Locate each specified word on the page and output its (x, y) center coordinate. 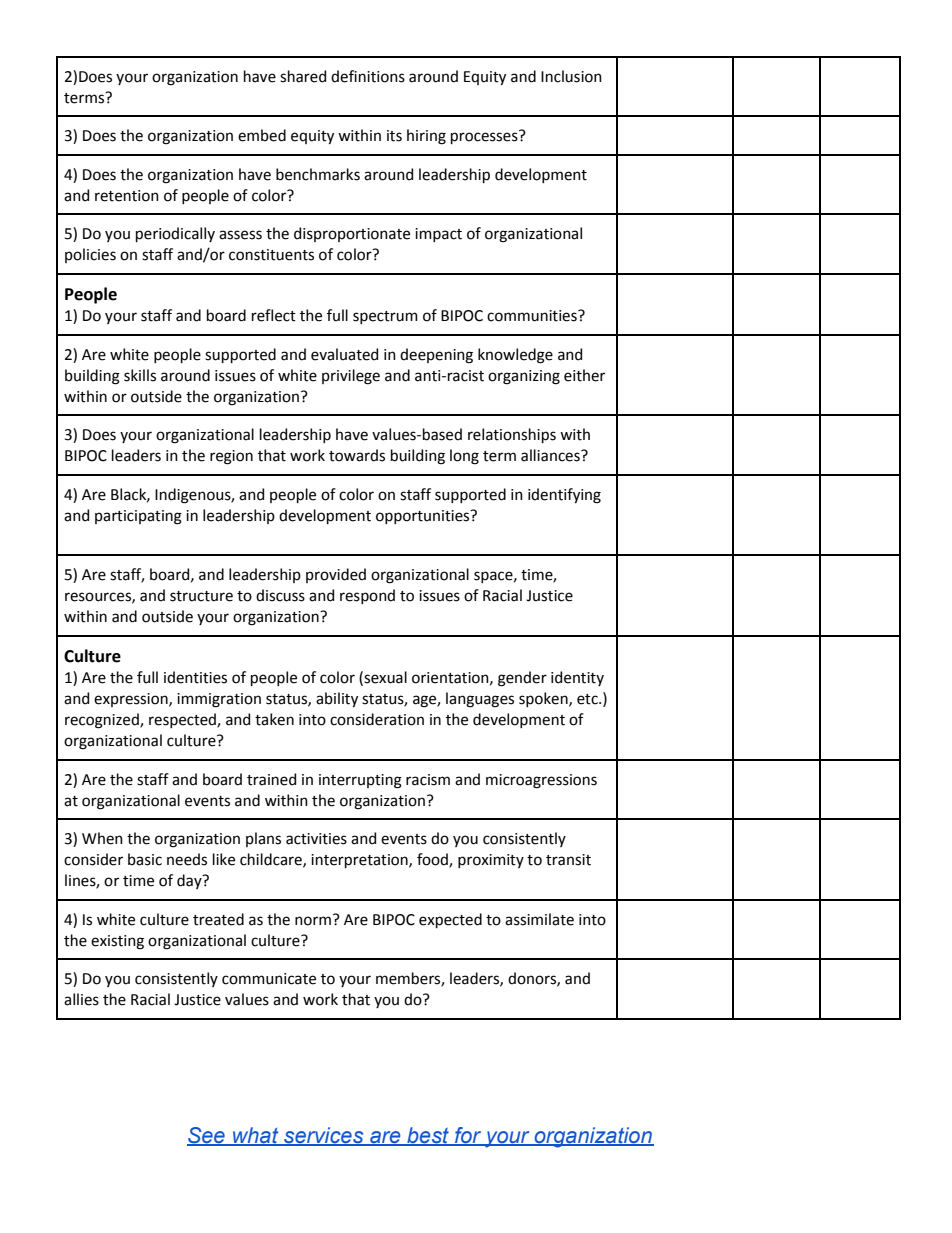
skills (140, 375)
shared (303, 76)
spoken (544, 699)
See (207, 1136)
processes (484, 138)
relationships (512, 435)
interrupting (360, 781)
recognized (103, 721)
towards (357, 455)
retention (127, 196)
